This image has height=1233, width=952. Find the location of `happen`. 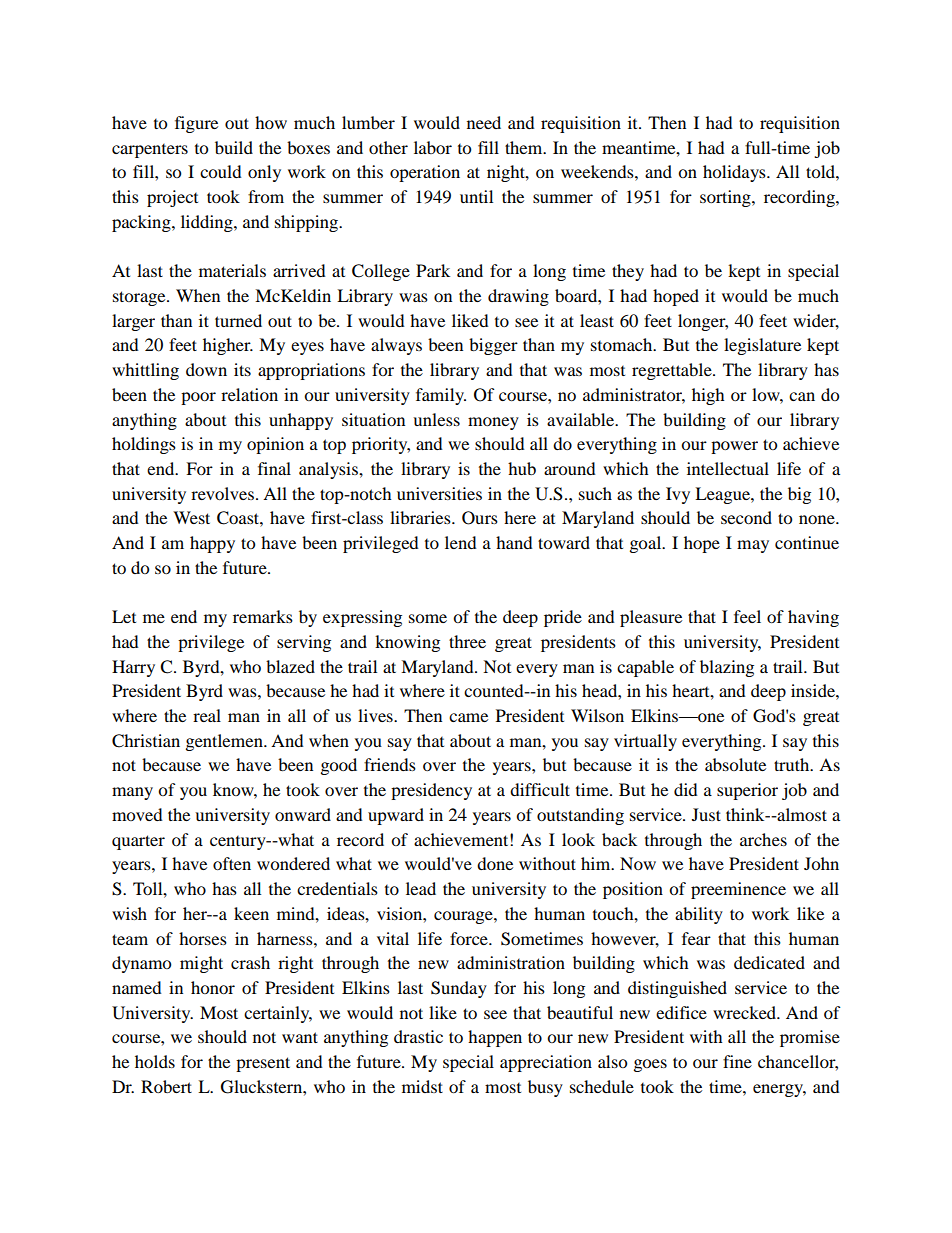

happen is located at coordinates (495, 1038).
